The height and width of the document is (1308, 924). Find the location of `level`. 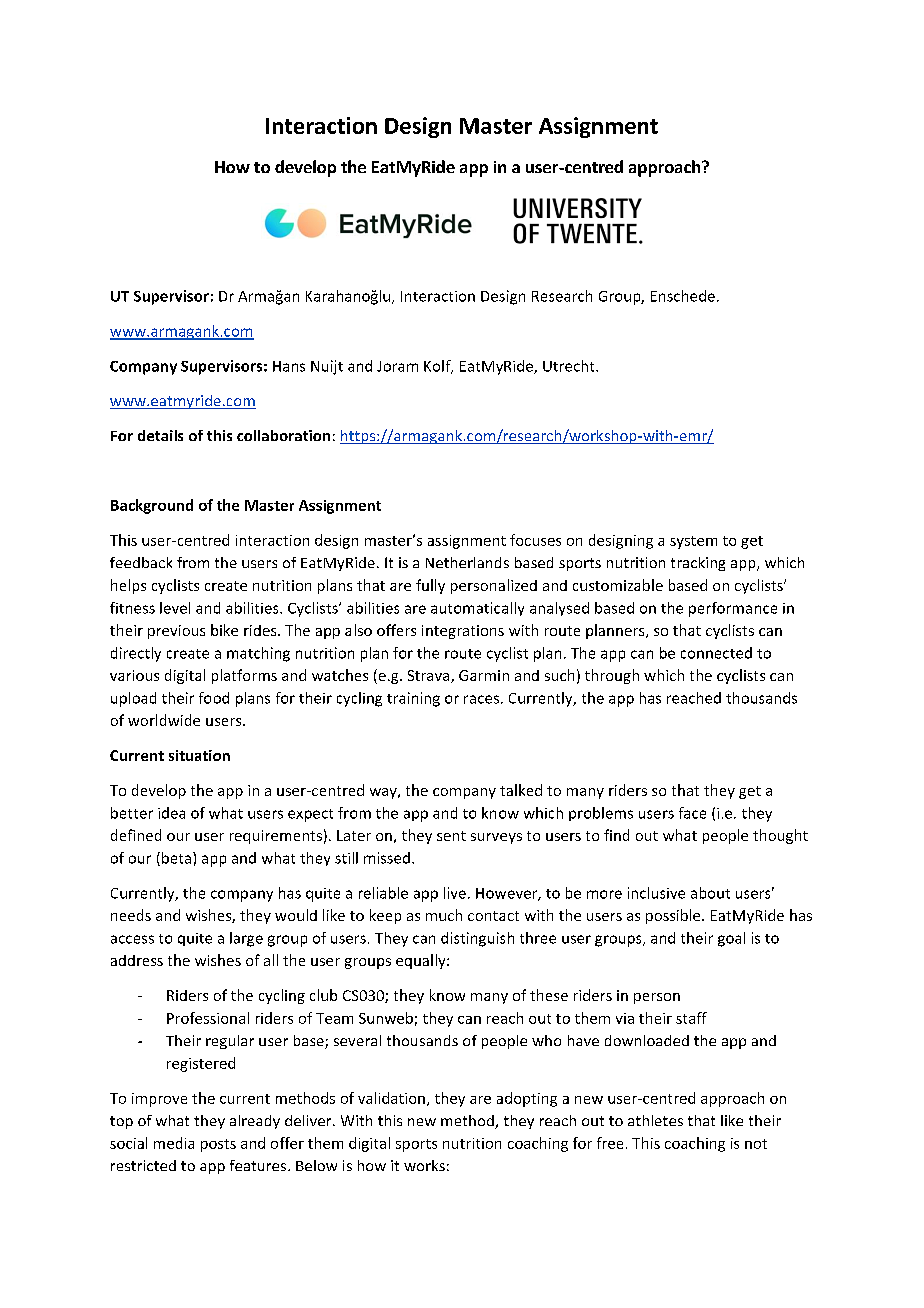

level is located at coordinates (175, 608).
